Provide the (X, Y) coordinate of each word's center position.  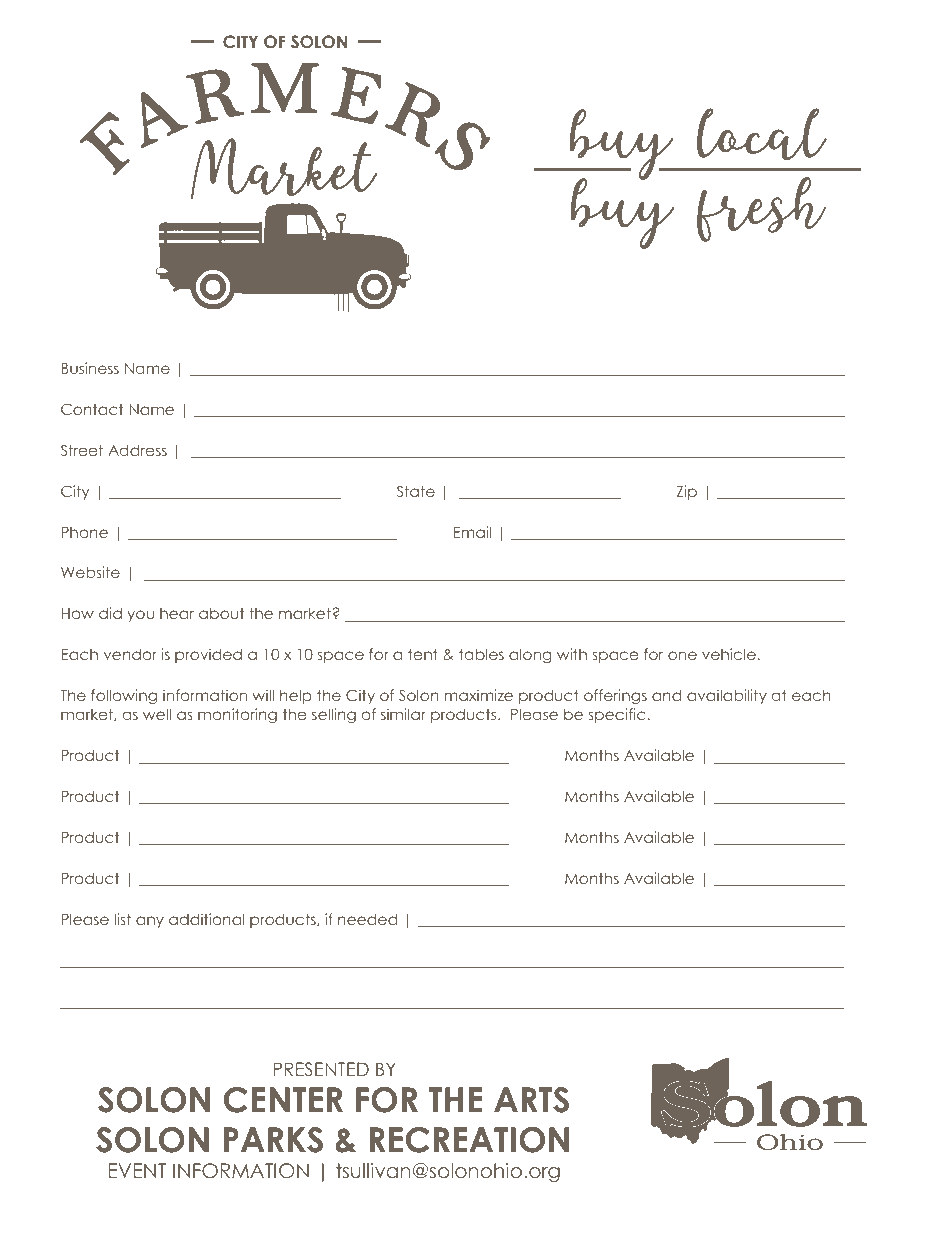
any (150, 922)
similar (403, 714)
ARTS (531, 1100)
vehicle (729, 654)
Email (472, 532)
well (157, 714)
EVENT (137, 1170)
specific (617, 715)
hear (177, 613)
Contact (92, 409)
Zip (687, 492)
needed (367, 919)
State (416, 491)
